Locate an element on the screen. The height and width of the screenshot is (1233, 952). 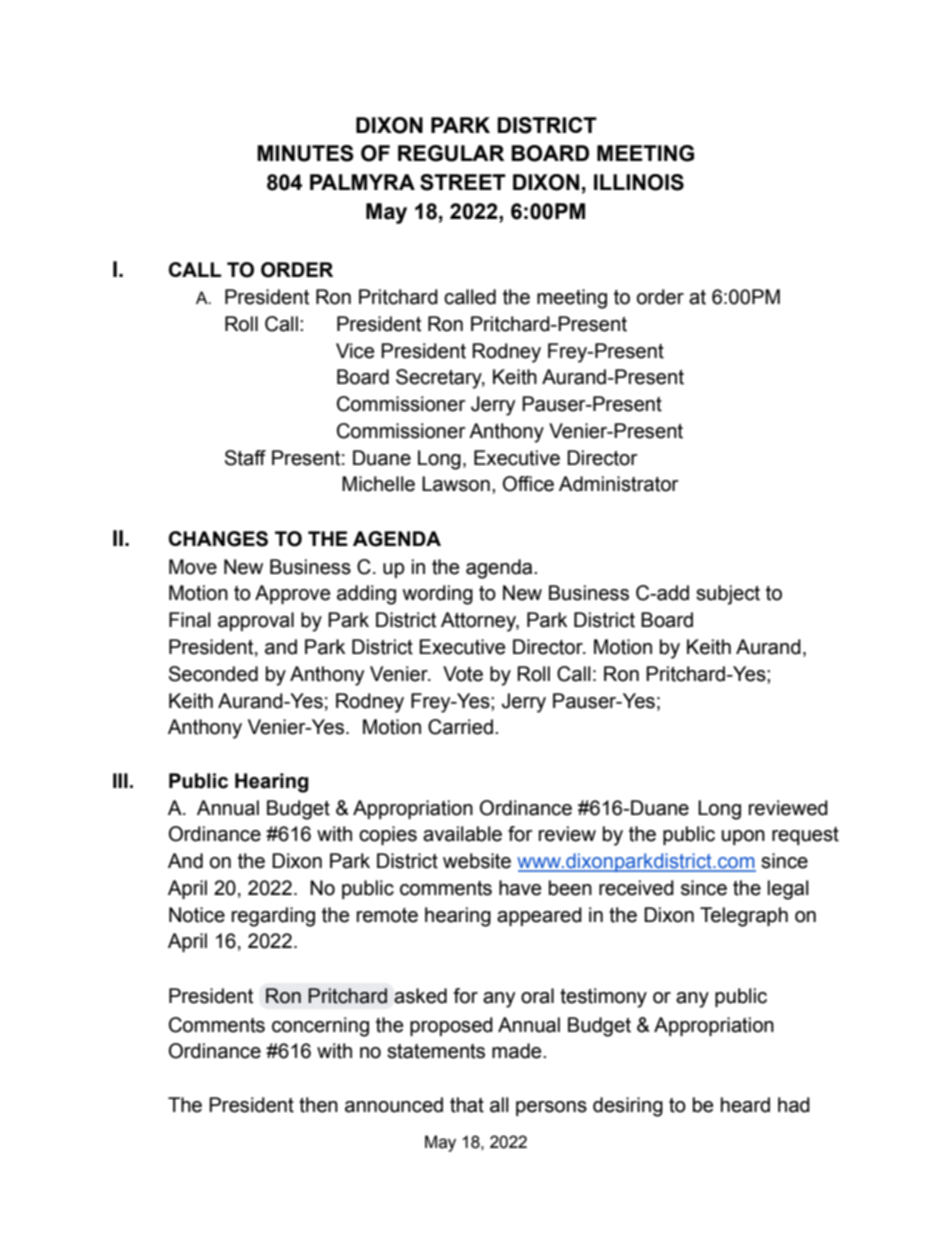
MINUTES is located at coordinates (305, 153).
